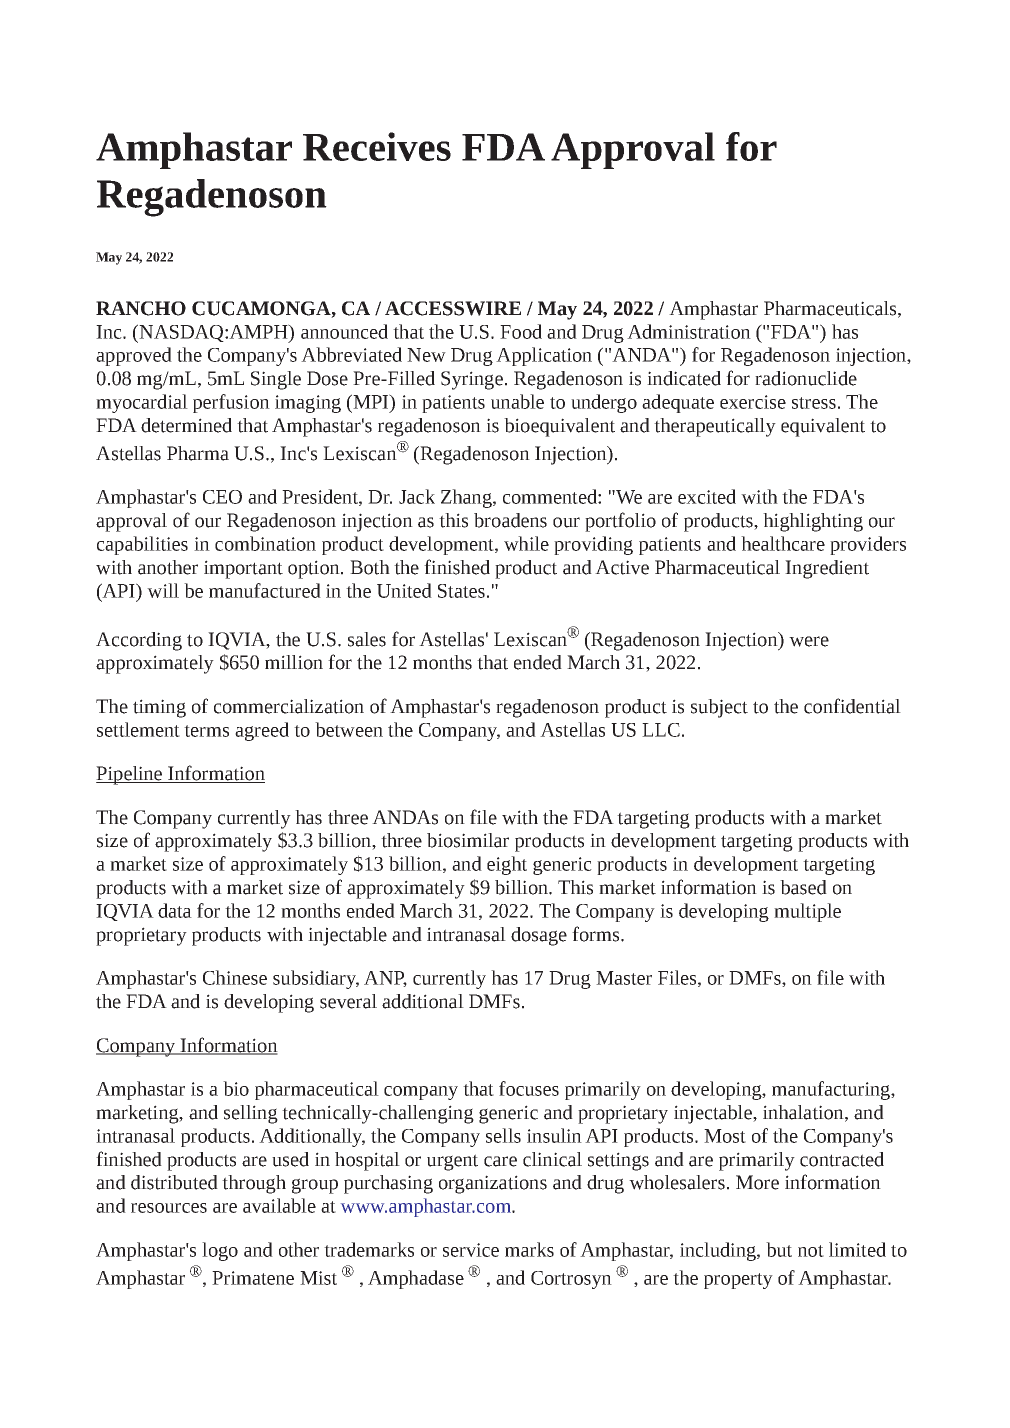 Image resolution: width=1010 pixels, height=1428 pixels. Describe the element at coordinates (349, 729) in the image. I see `between` at that location.
